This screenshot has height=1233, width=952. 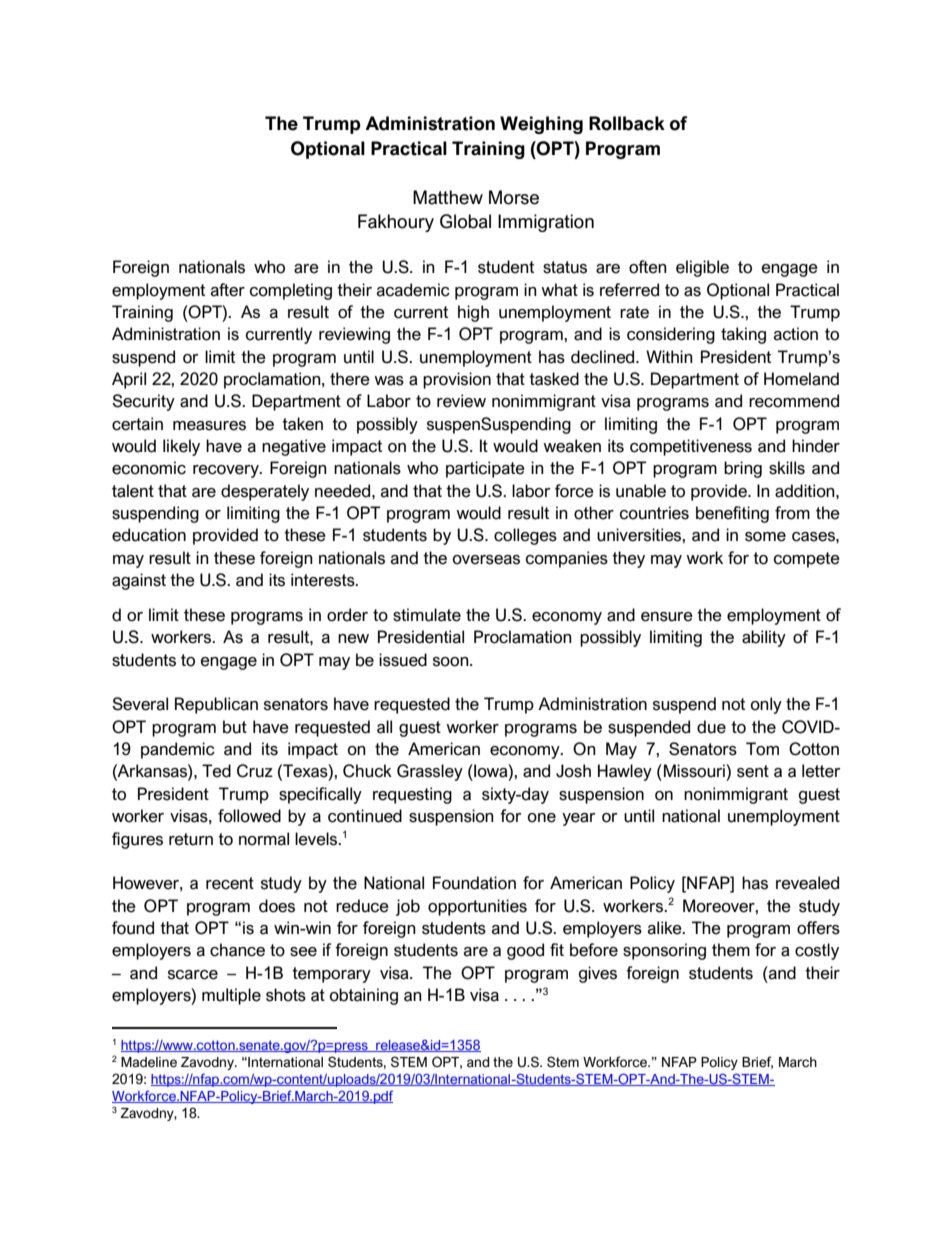 What do you see at coordinates (231, 996) in the screenshot?
I see `multiple` at bounding box center [231, 996].
